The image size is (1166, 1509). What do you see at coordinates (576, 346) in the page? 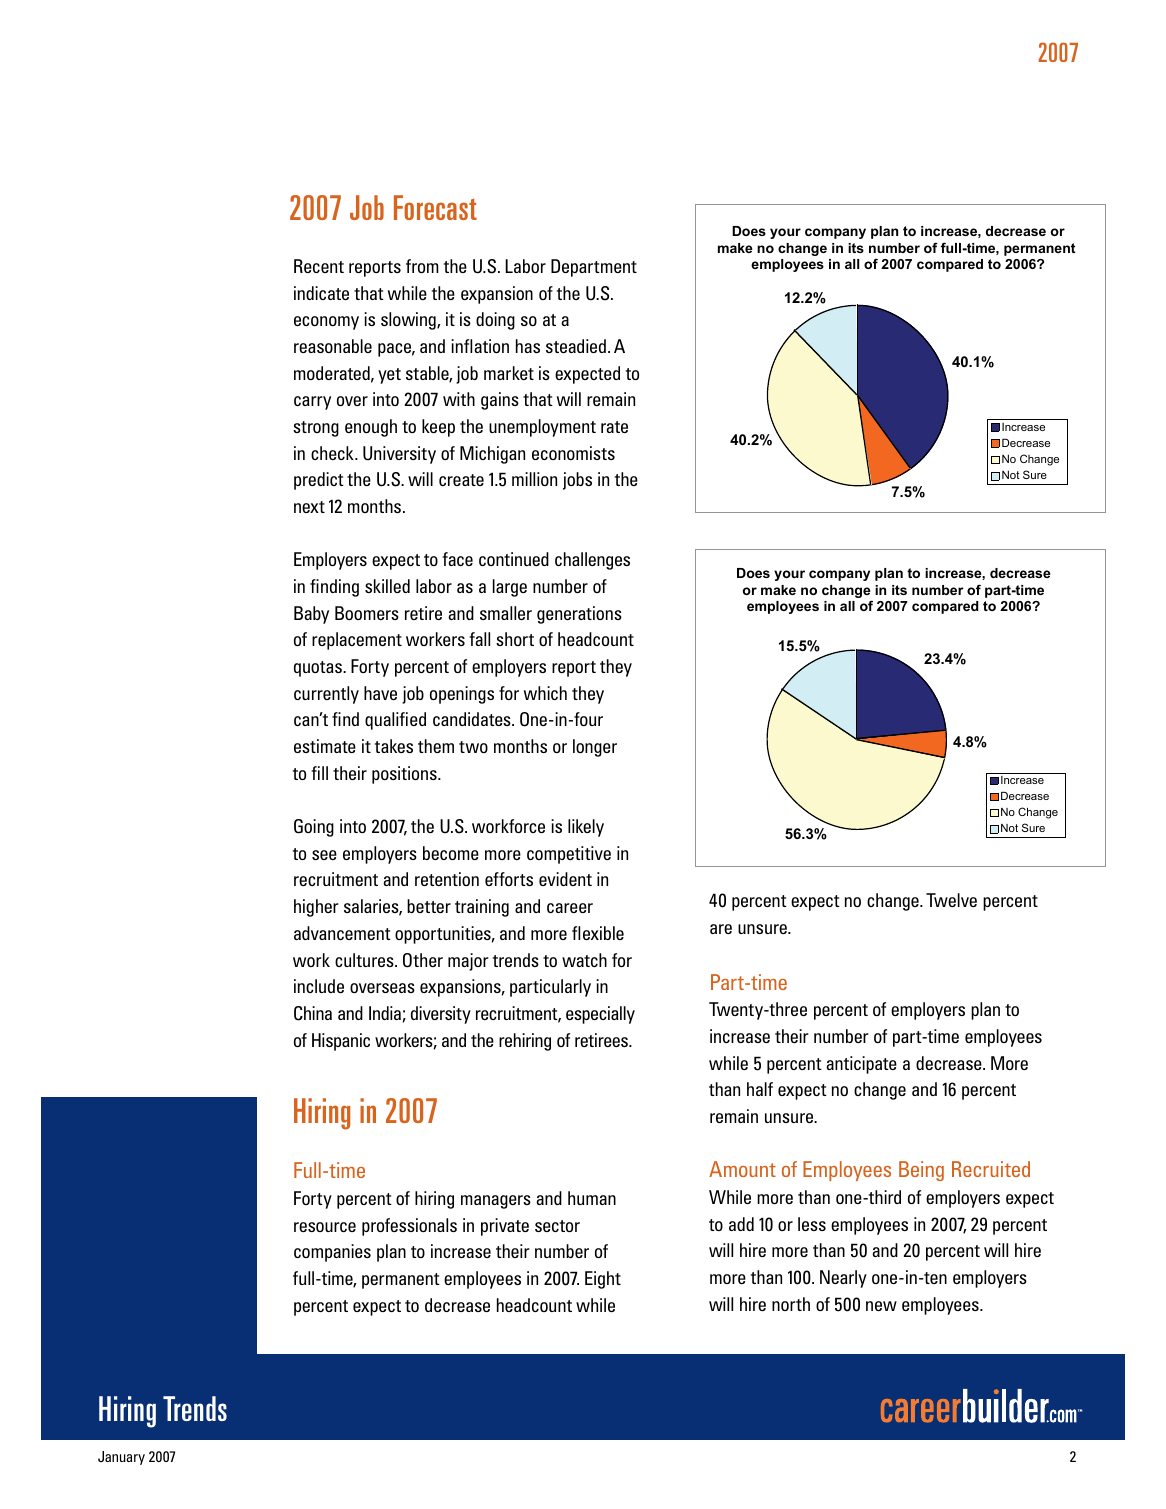
I see `steadied` at bounding box center [576, 346].
